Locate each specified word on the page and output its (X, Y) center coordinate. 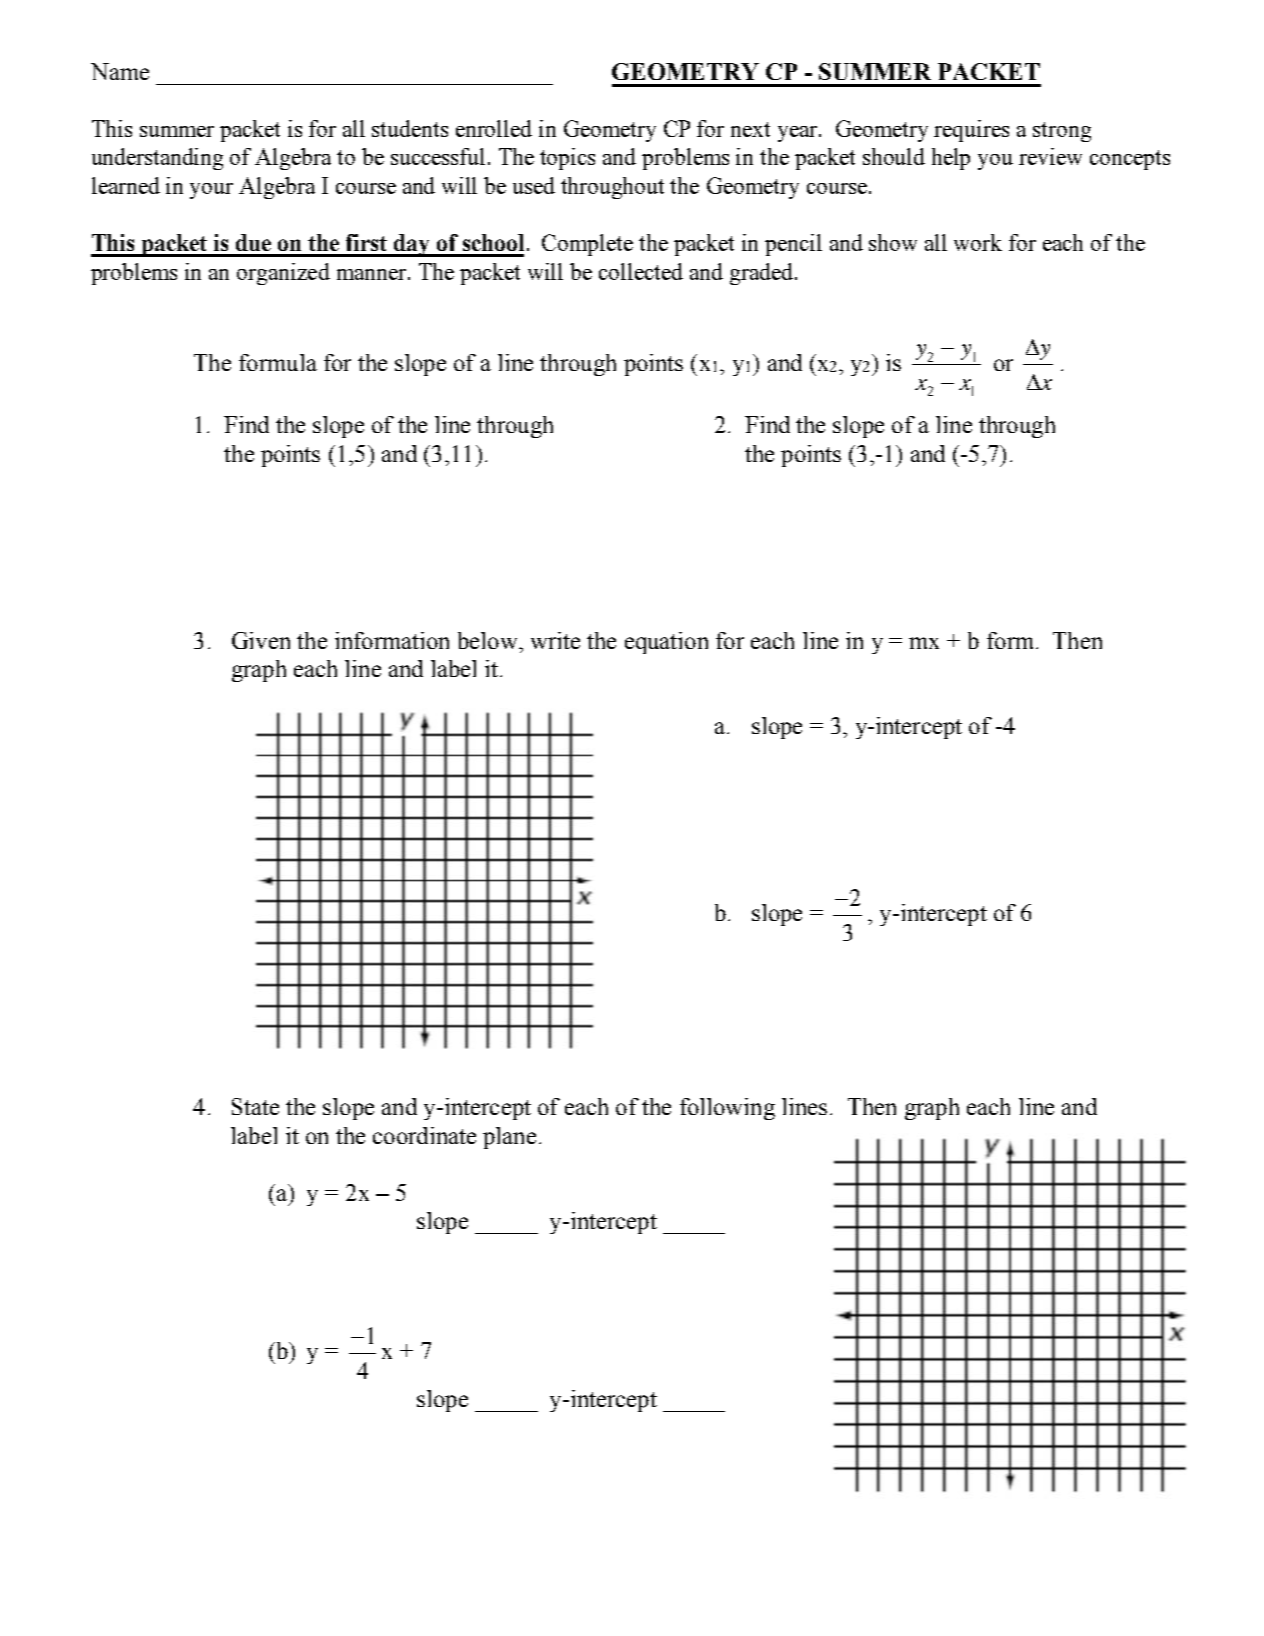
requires (971, 131)
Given (261, 640)
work (978, 242)
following (727, 1109)
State (255, 1106)
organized (283, 274)
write (555, 640)
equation (666, 643)
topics (567, 159)
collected (641, 271)
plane (509, 1138)
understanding (157, 159)
